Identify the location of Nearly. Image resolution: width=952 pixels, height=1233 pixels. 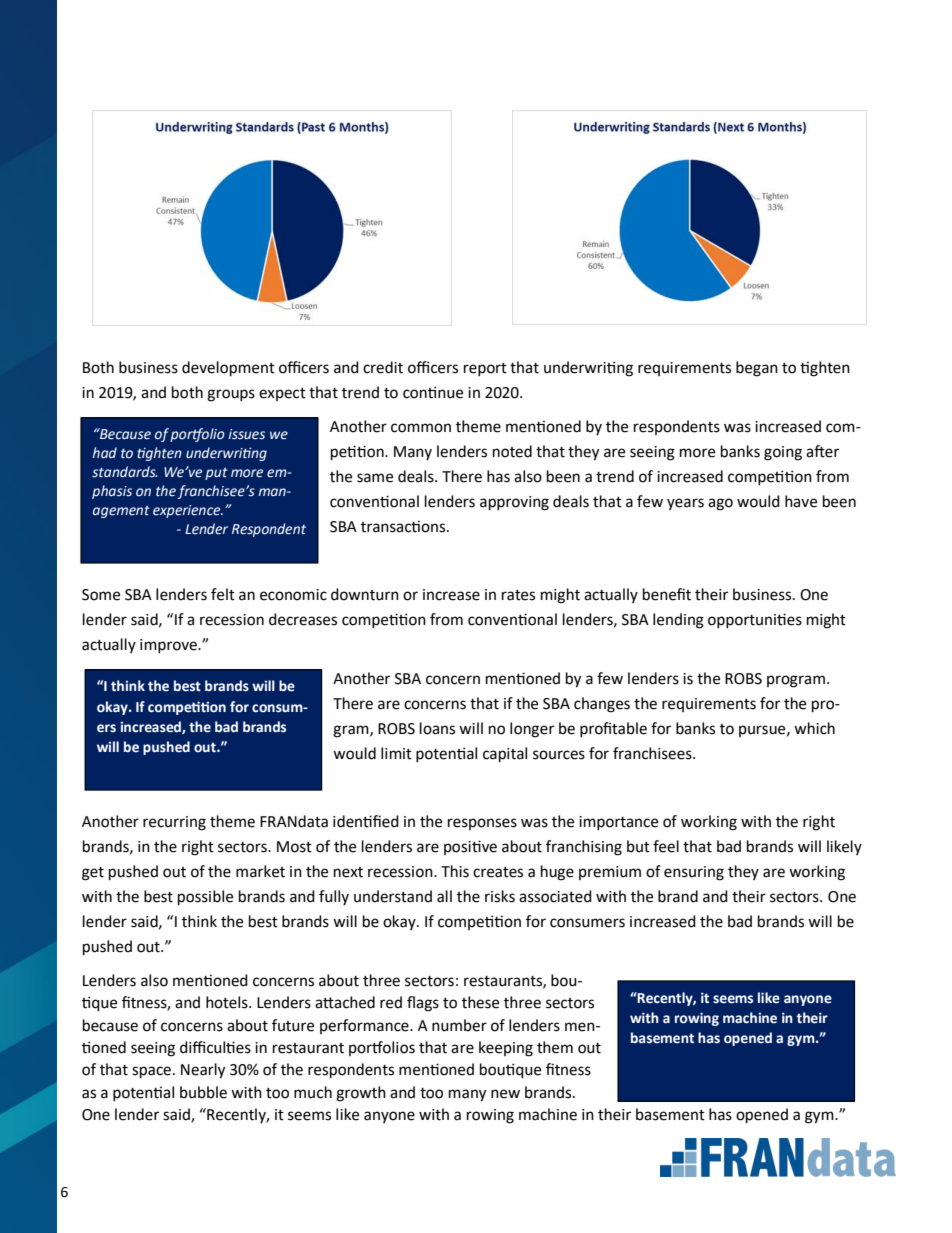
(203, 1071).
